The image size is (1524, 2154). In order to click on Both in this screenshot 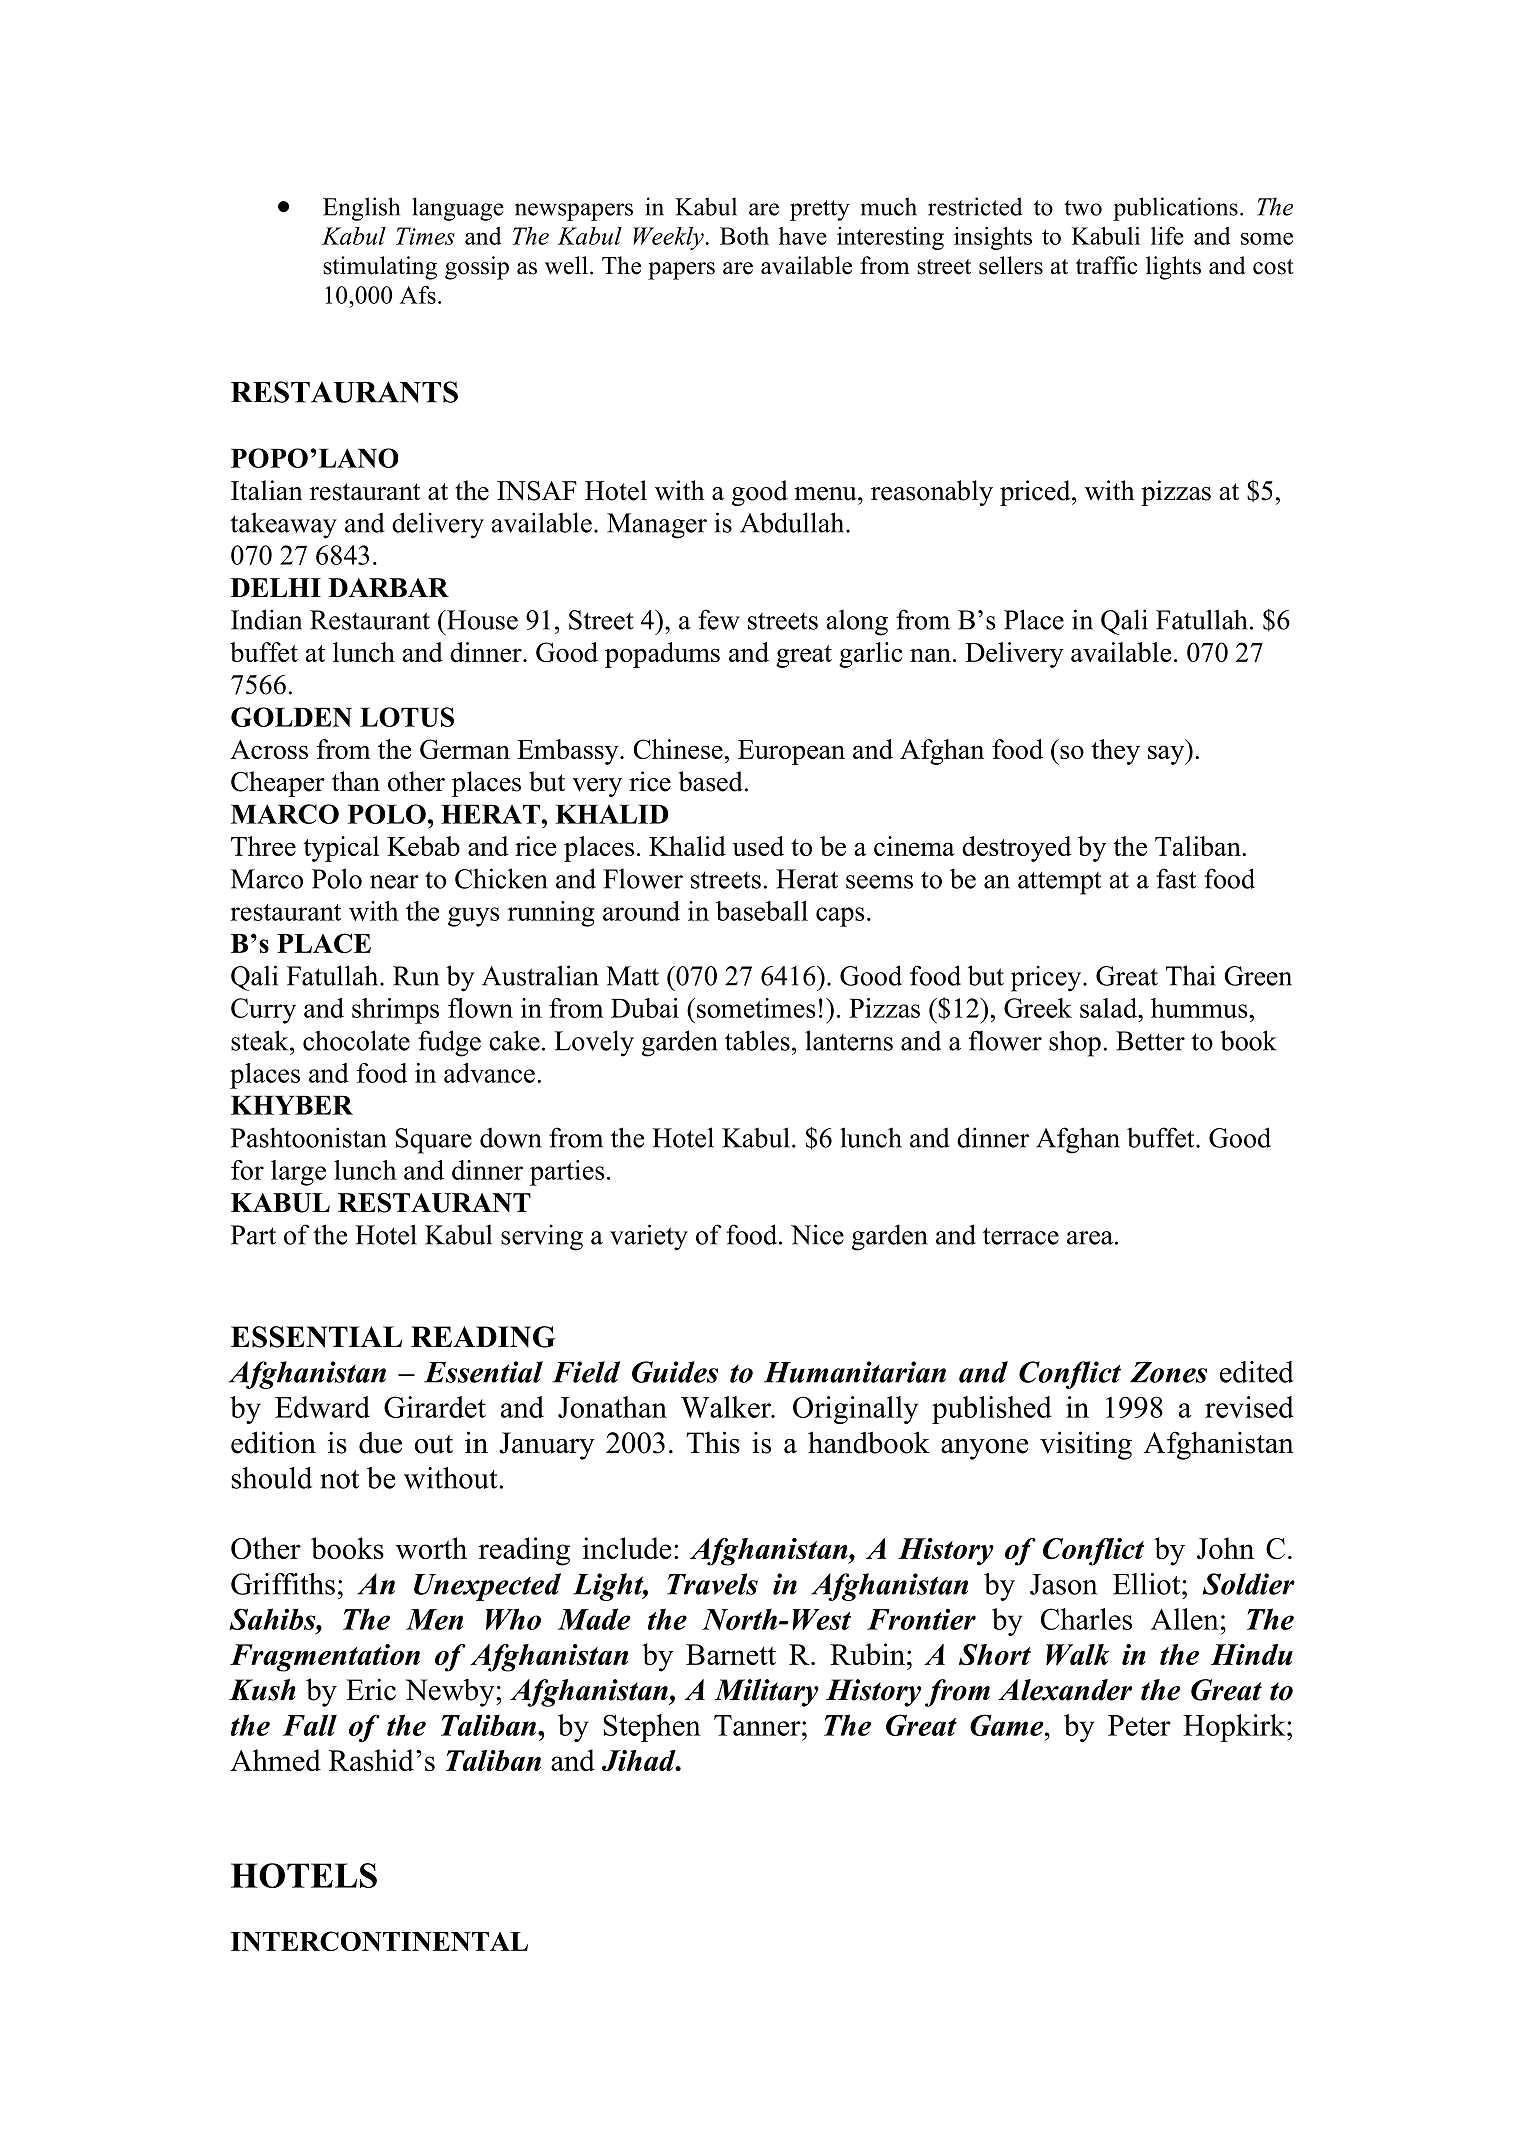, I will do `click(744, 236)`.
